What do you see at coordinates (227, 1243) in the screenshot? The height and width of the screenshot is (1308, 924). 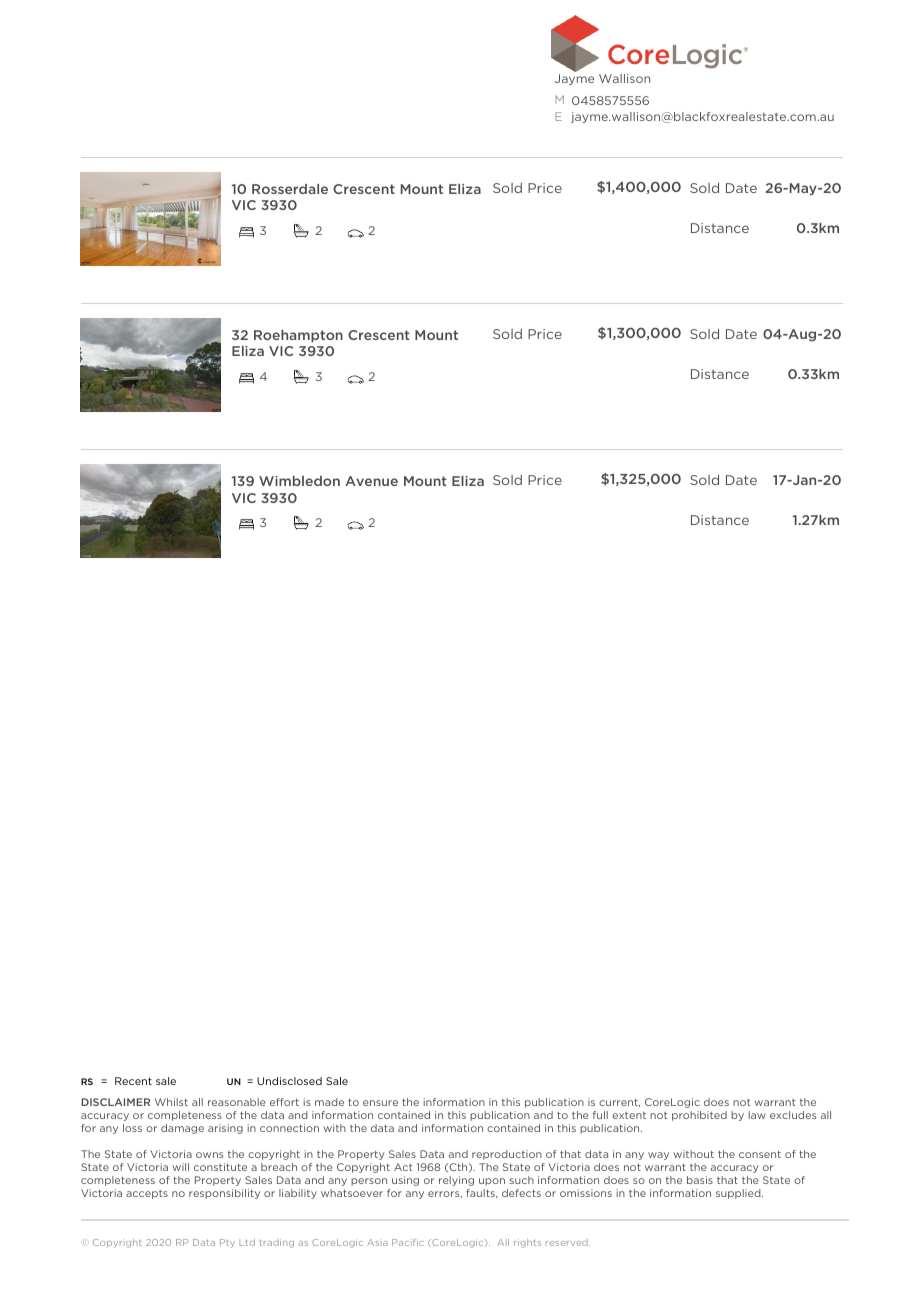 I see `Pty` at bounding box center [227, 1243].
